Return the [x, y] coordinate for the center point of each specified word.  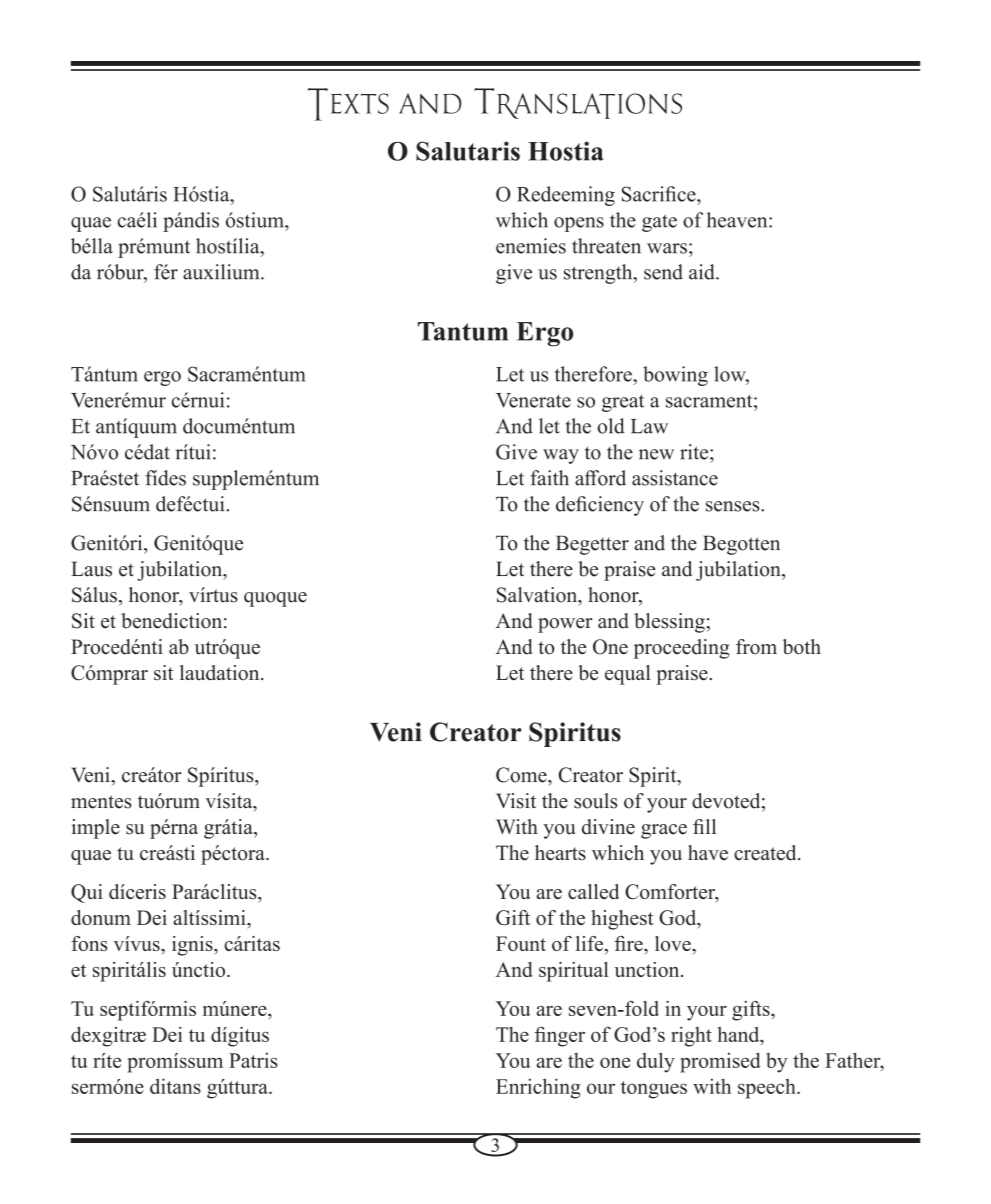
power [565, 625]
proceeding [681, 649]
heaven [738, 220]
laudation [221, 672]
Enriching [538, 1088]
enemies [531, 246]
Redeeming [566, 196]
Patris [253, 1060]
